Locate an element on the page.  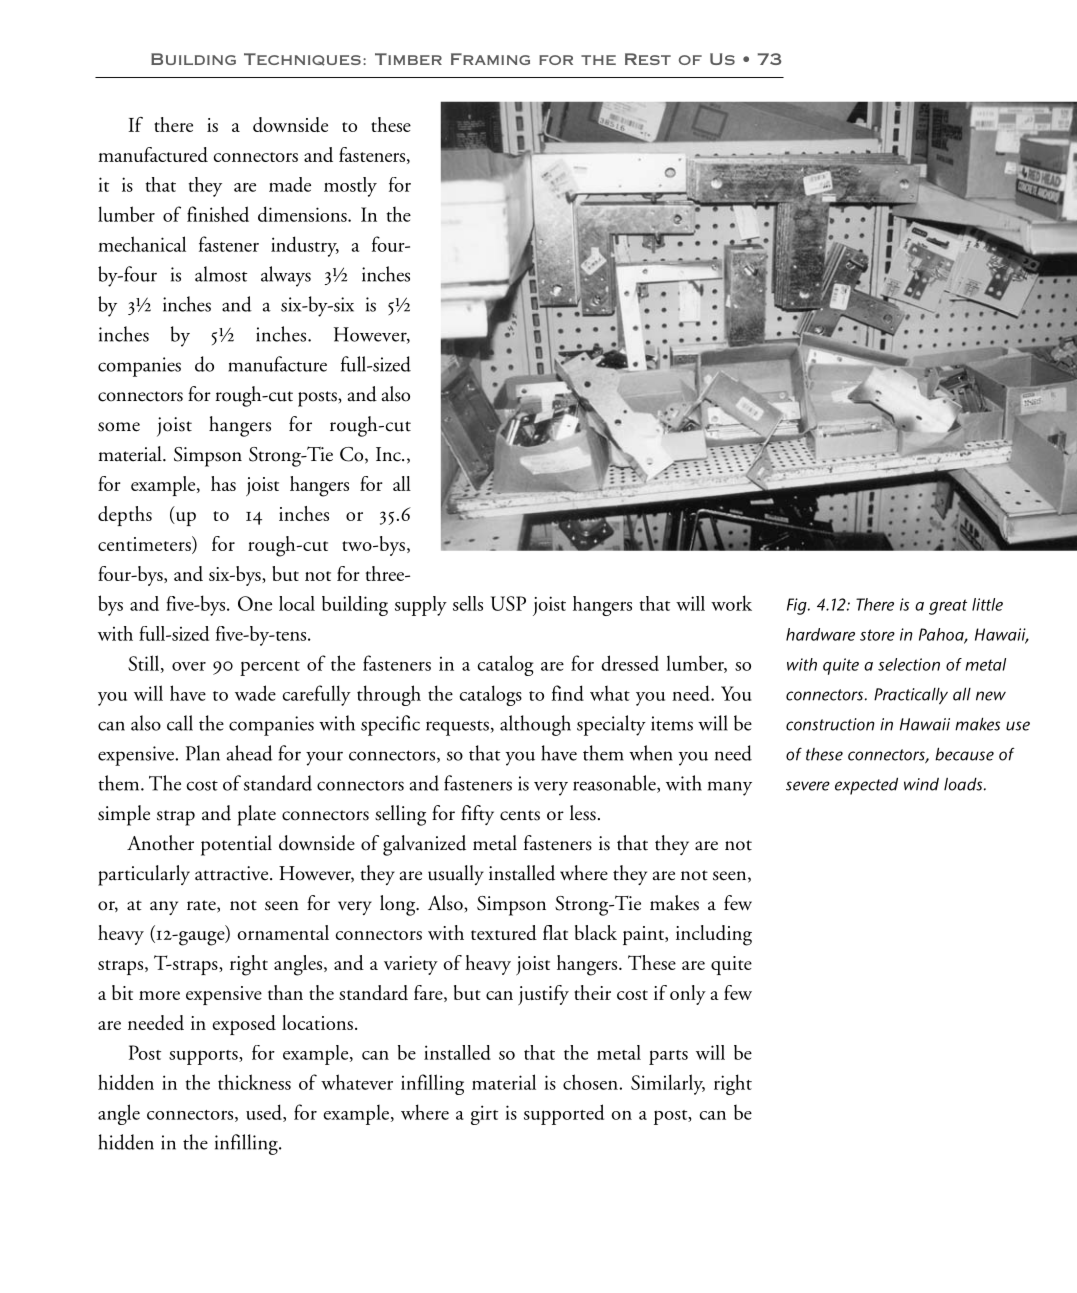
over is located at coordinates (189, 666).
